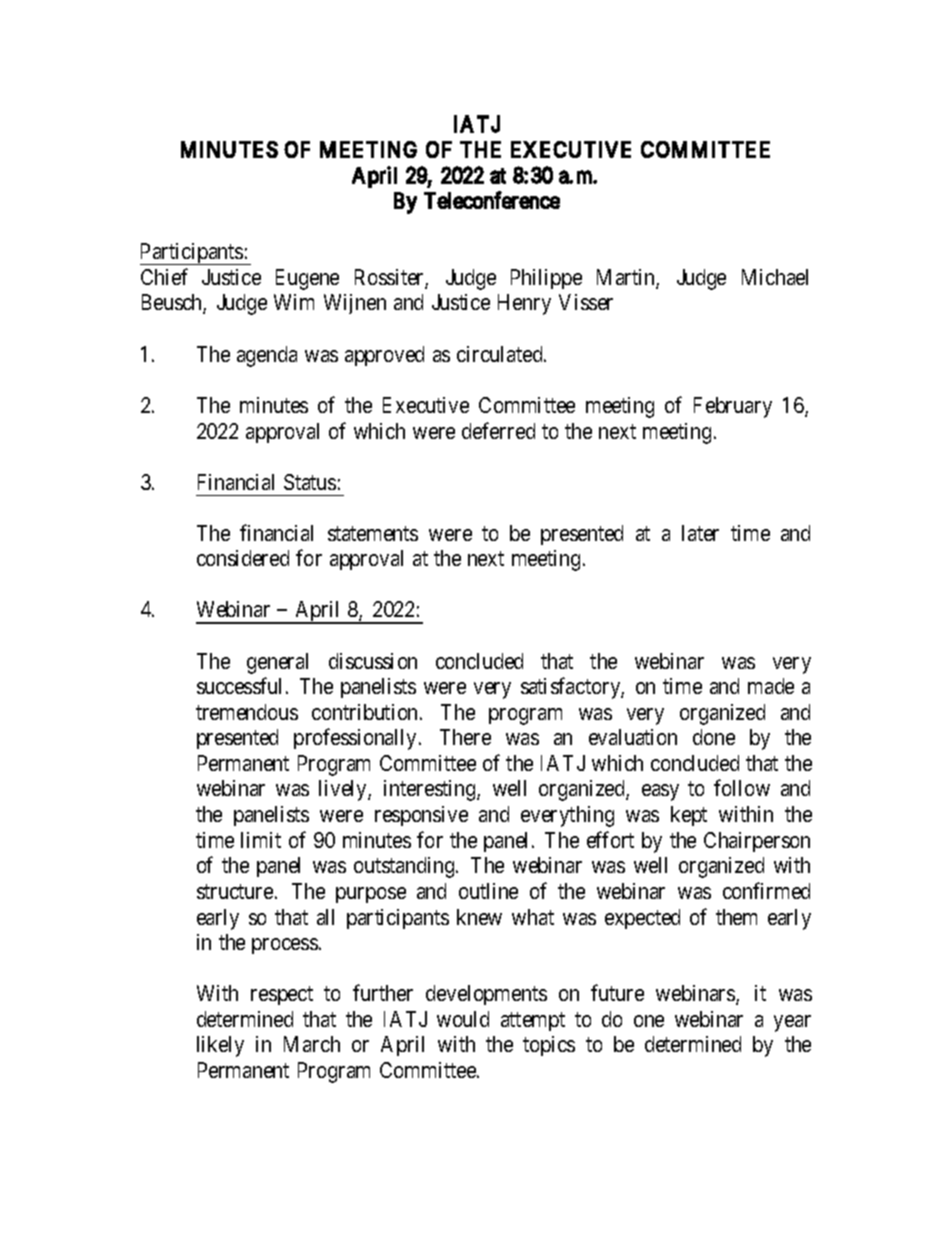 The image size is (952, 1233). Describe the element at coordinates (465, 737) in the page. I see `There` at that location.
